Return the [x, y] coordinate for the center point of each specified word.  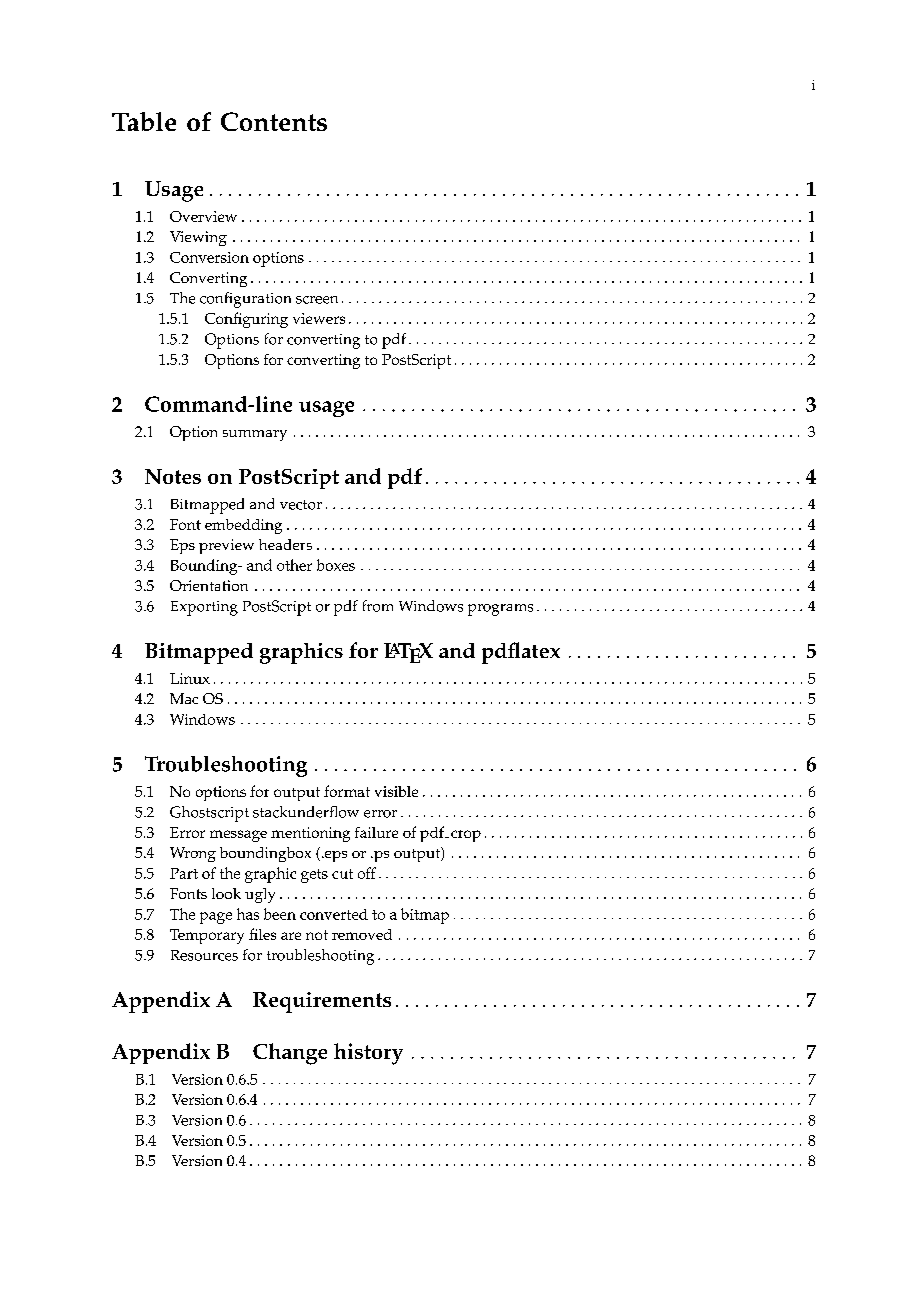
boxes [336, 565]
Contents [274, 121]
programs [500, 610]
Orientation [209, 585]
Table [144, 121]
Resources [204, 955]
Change [290, 1054]
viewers [319, 318]
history [368, 1054]
